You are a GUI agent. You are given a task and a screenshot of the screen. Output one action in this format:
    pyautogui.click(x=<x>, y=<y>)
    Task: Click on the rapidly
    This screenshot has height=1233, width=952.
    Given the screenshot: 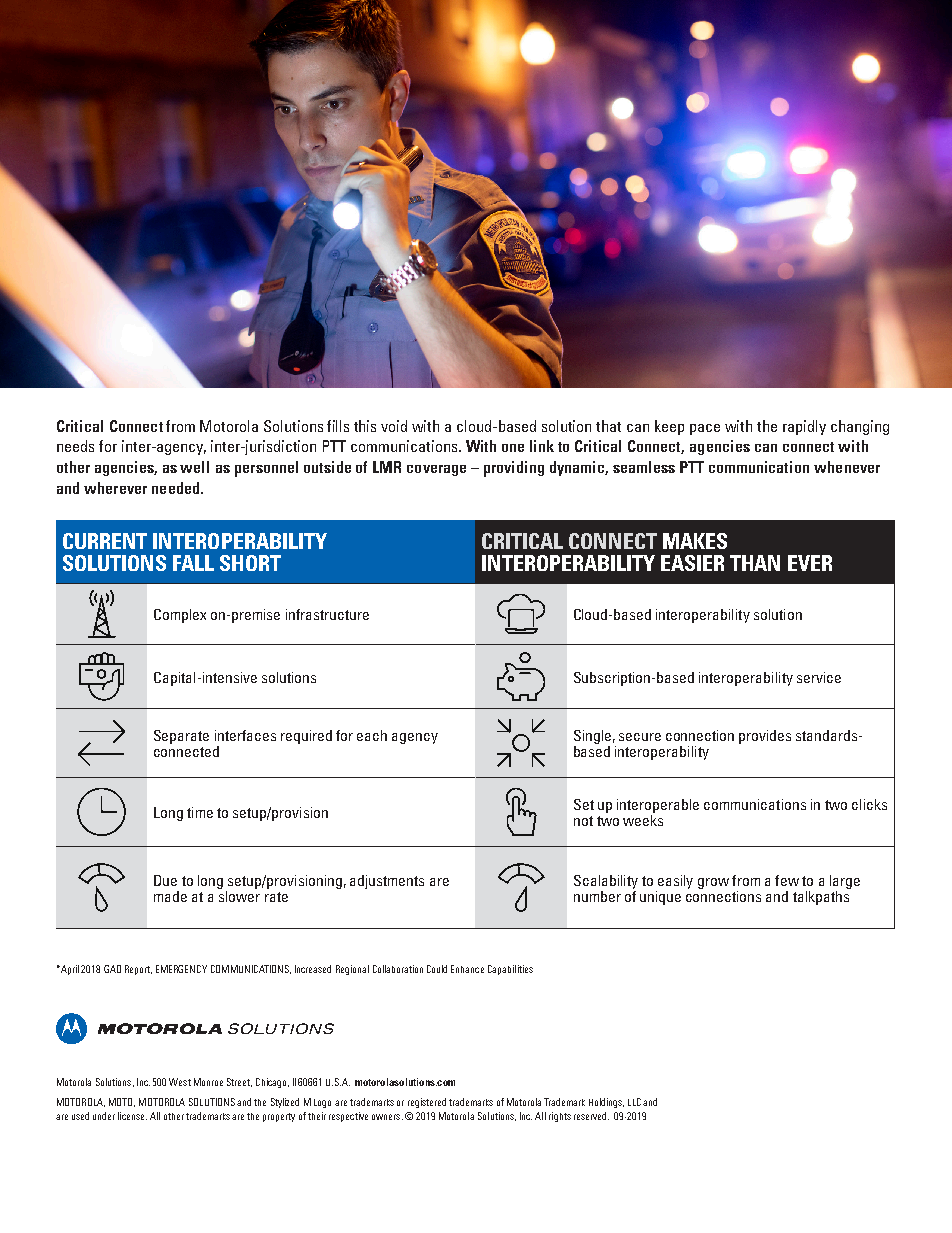 What is the action you would take?
    pyautogui.click(x=804, y=427)
